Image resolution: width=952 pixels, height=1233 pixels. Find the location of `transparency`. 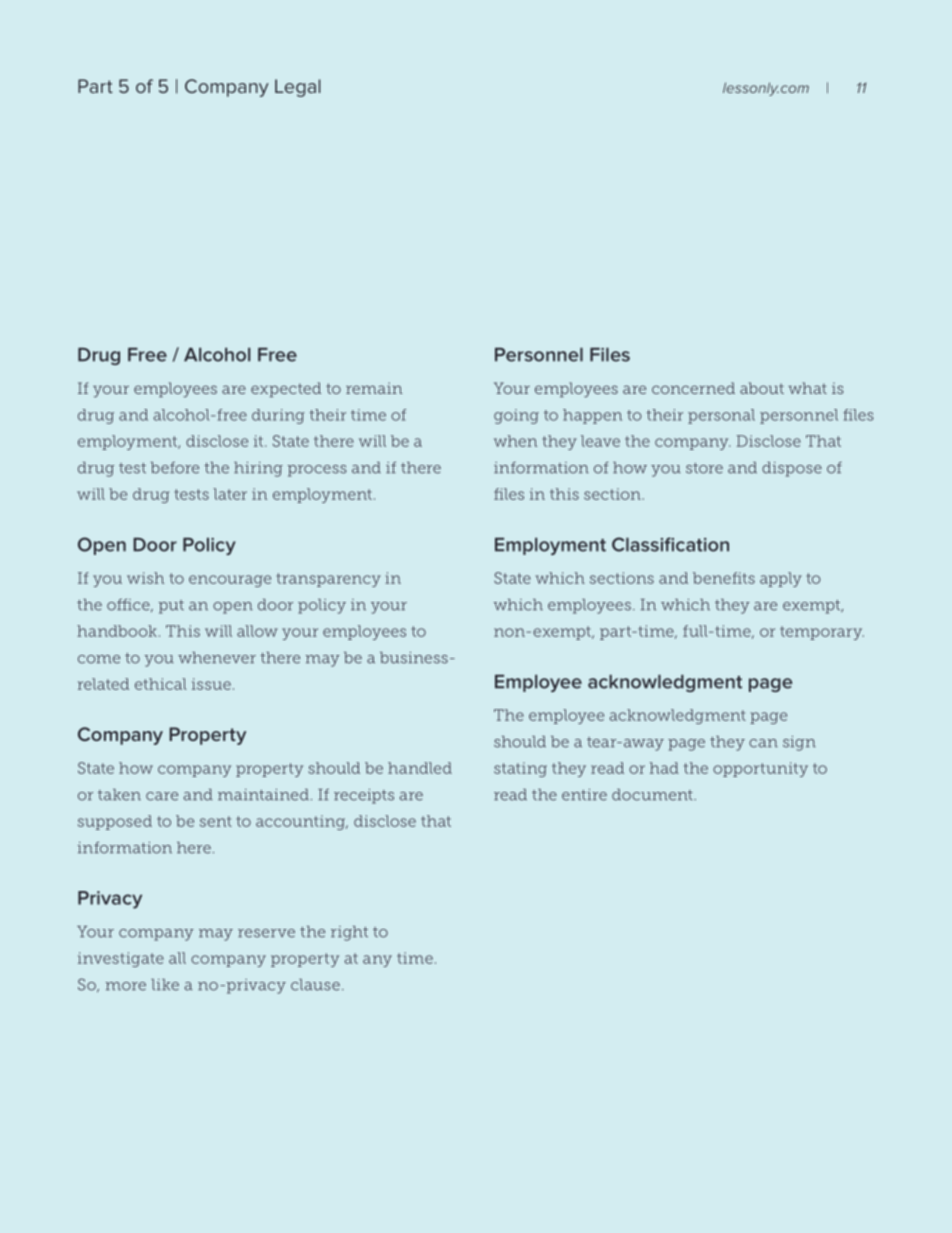

transparency is located at coordinates (328, 580).
